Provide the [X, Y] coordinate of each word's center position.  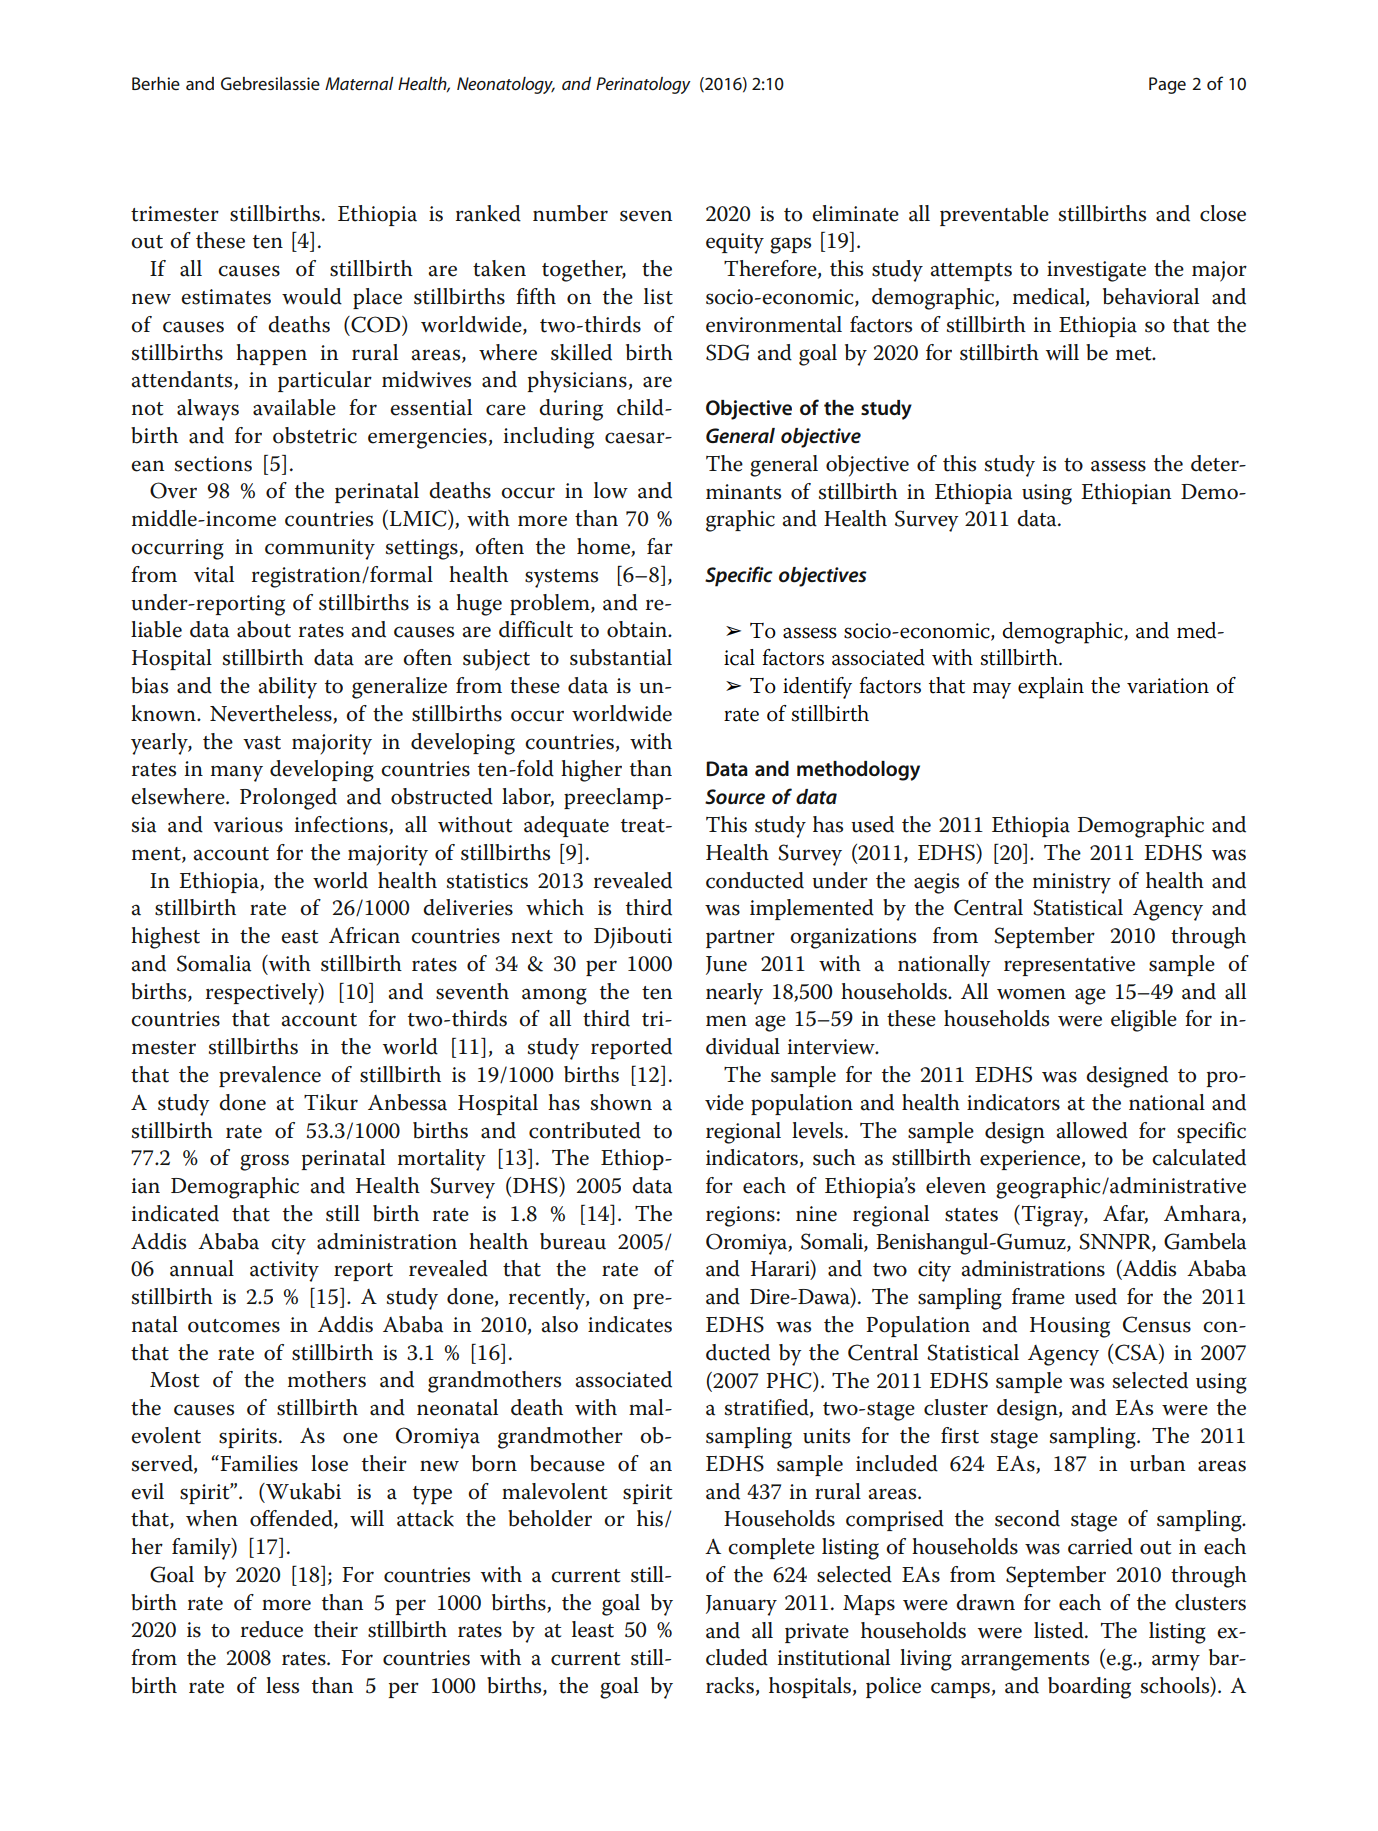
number [570, 213]
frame [1038, 1296]
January [741, 1605]
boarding [1089, 1688]
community [320, 549]
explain [1051, 688]
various [248, 825]
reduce [272, 1629]
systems [561, 578]
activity [284, 1271]
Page [1167, 85]
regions [740, 1216]
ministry [1072, 883]
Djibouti [633, 938]
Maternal [359, 83]
